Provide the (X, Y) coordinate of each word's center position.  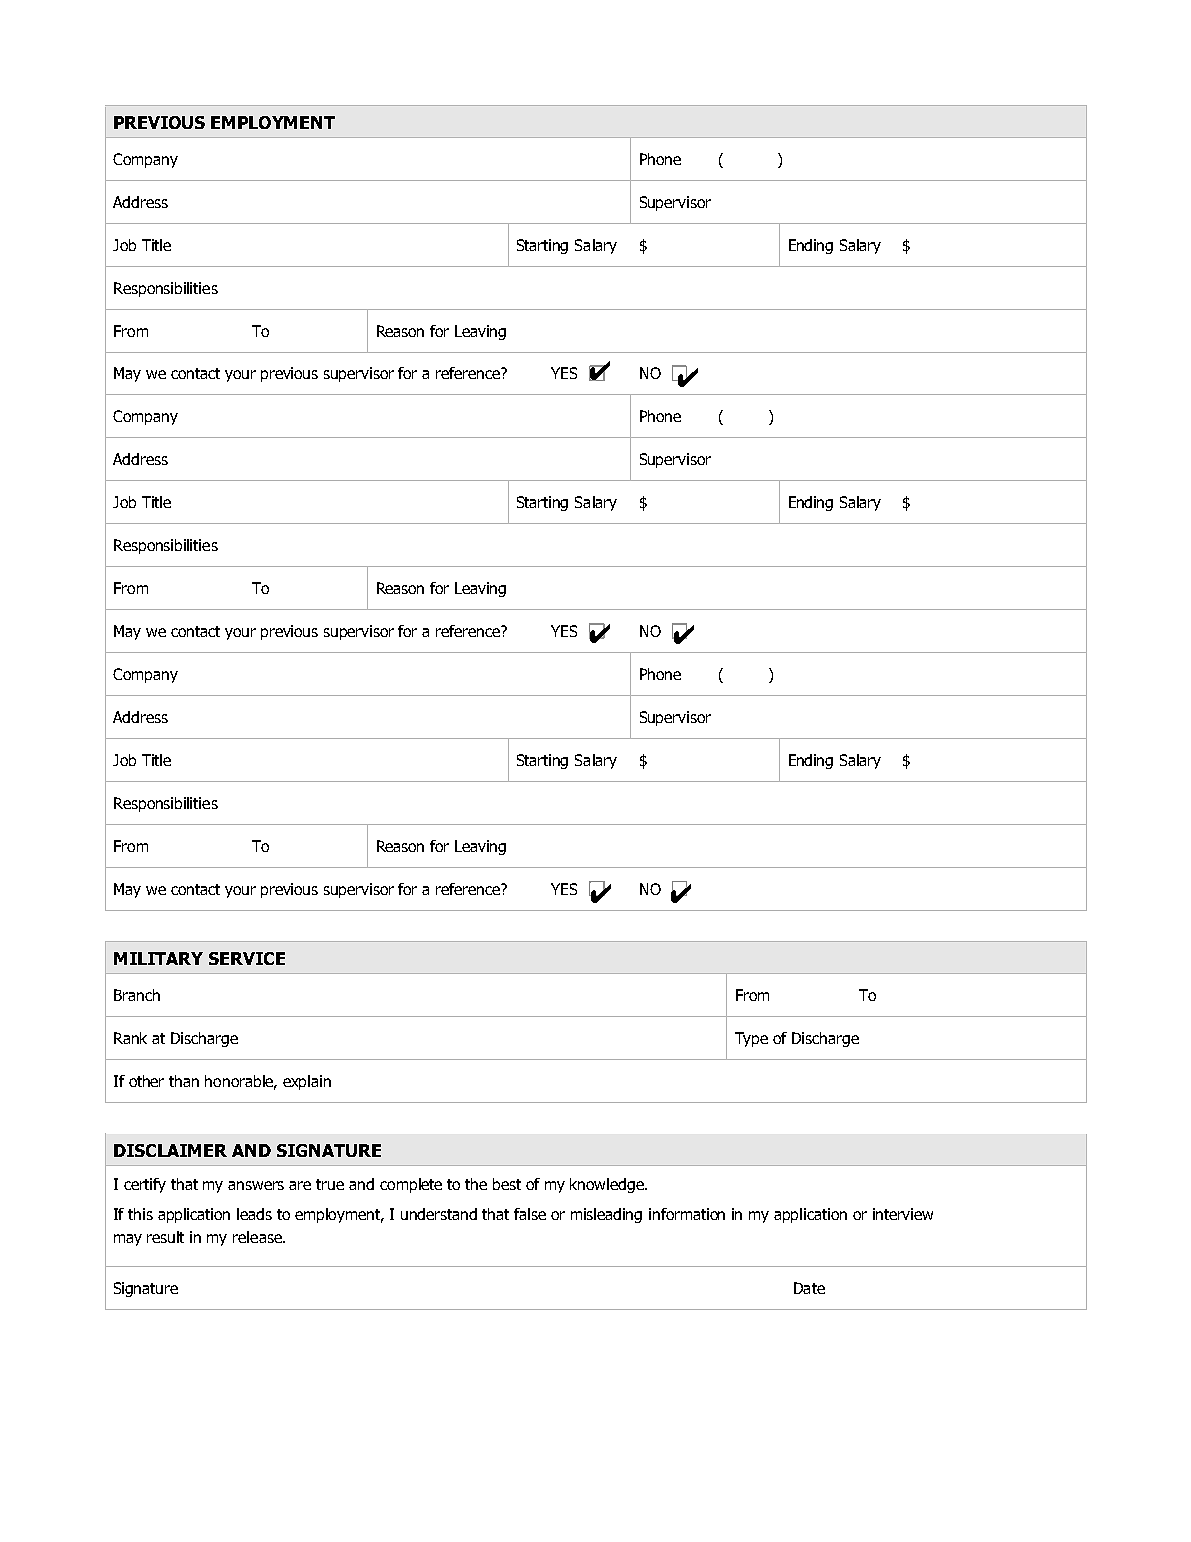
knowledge (608, 1185)
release (258, 1237)
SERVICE (247, 958)
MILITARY (158, 958)
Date (809, 1288)
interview (903, 1214)
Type (751, 1039)
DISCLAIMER (170, 1150)
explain (307, 1082)
